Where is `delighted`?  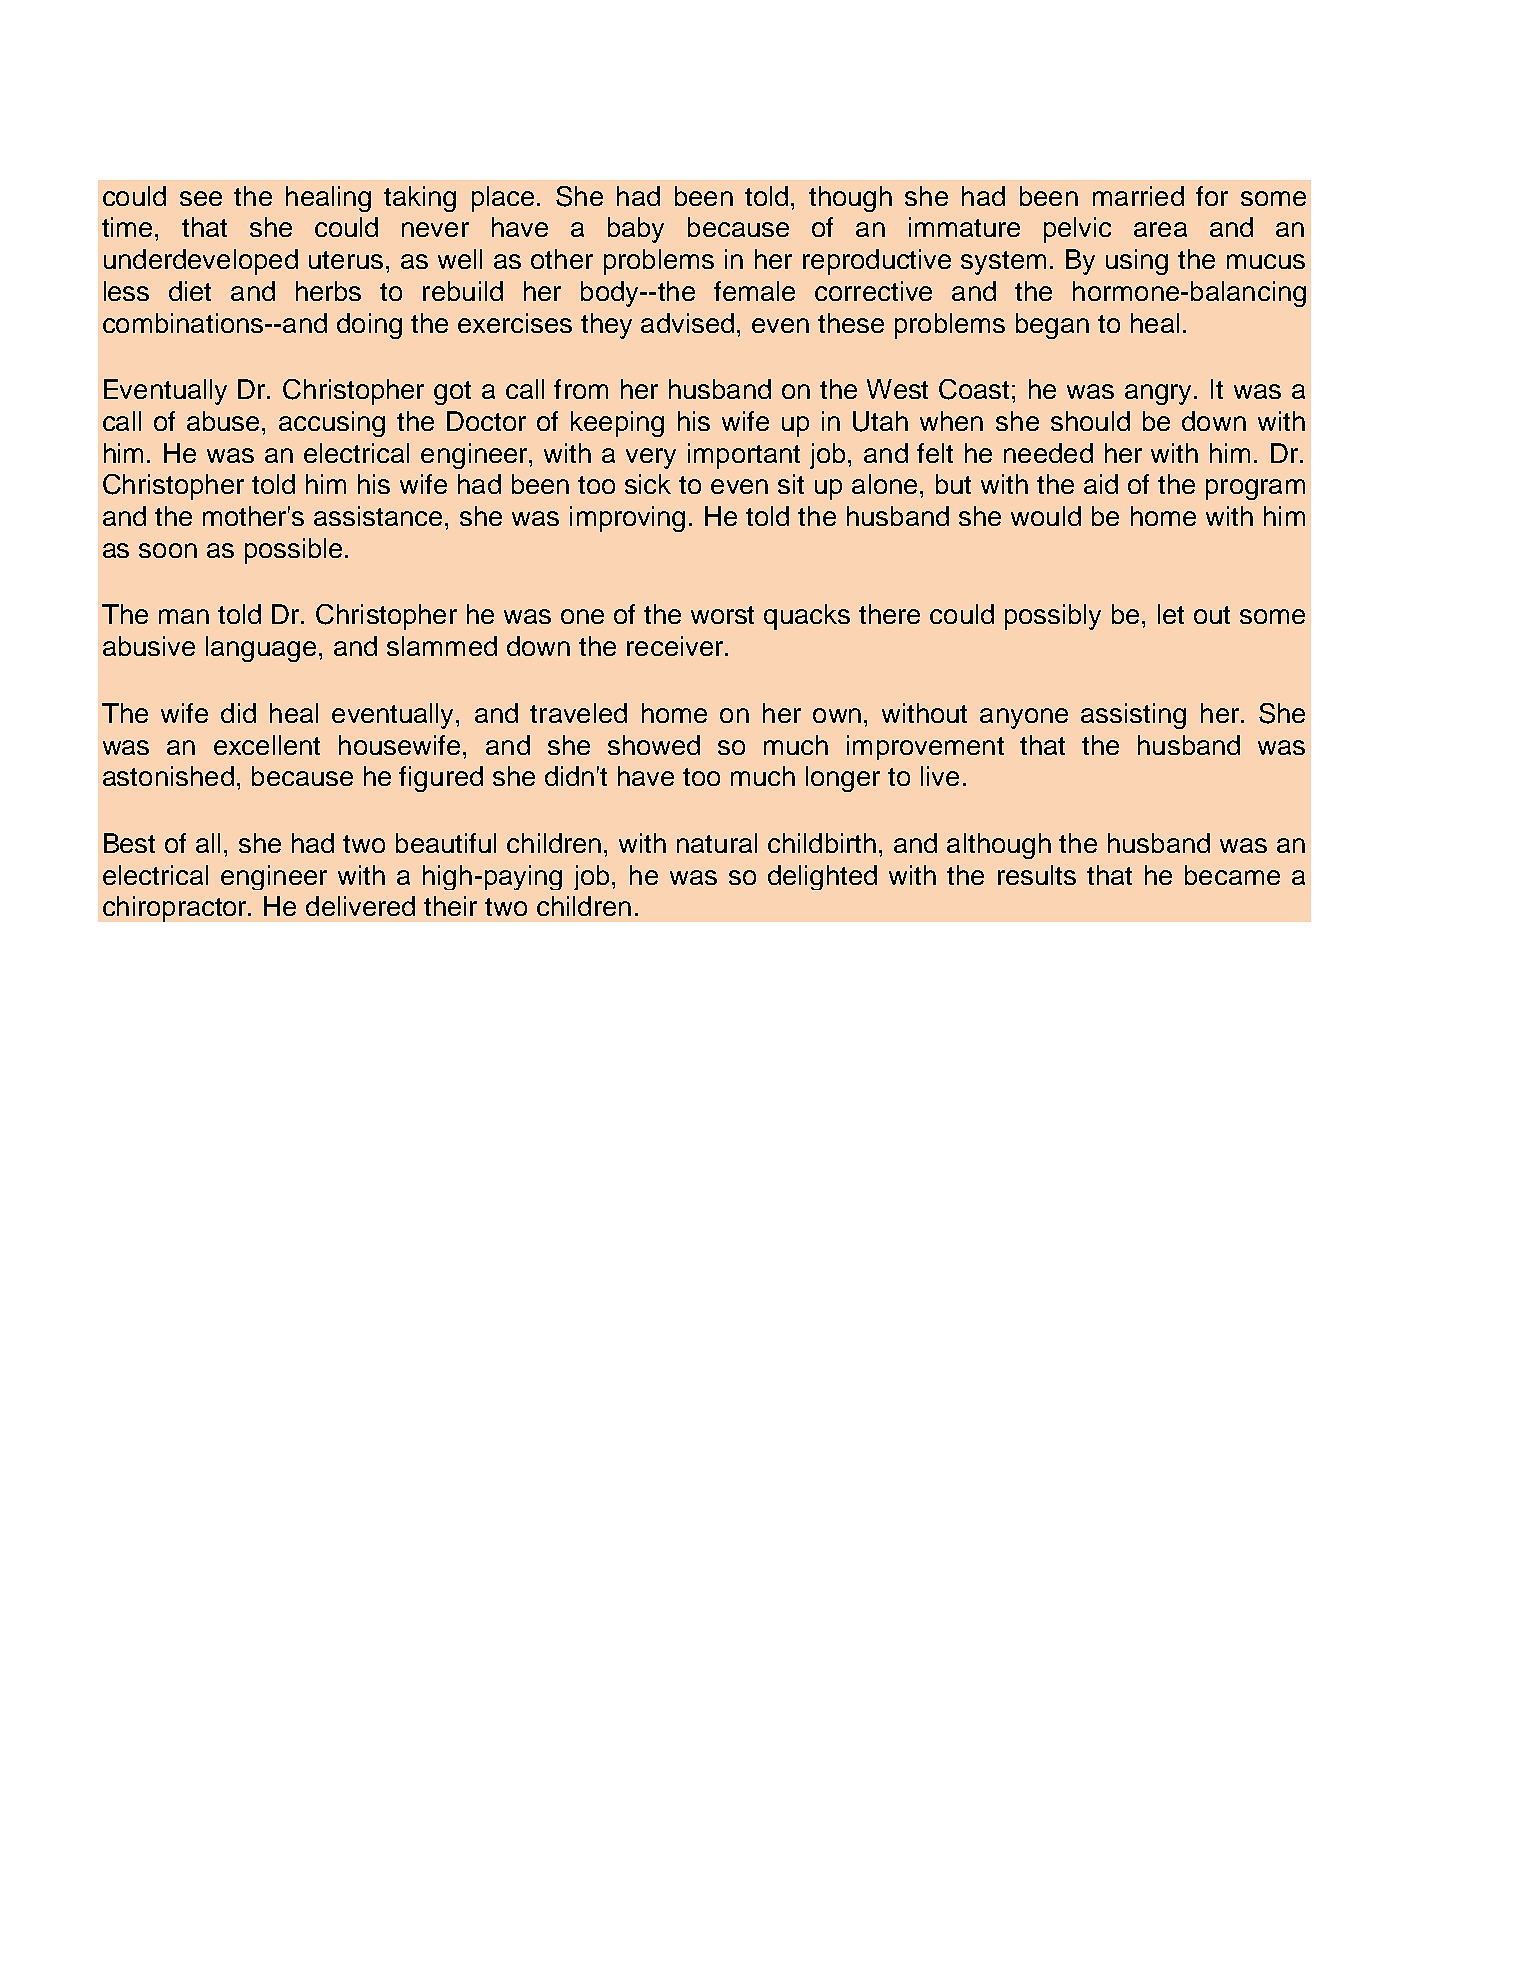 delighted is located at coordinates (822, 877).
